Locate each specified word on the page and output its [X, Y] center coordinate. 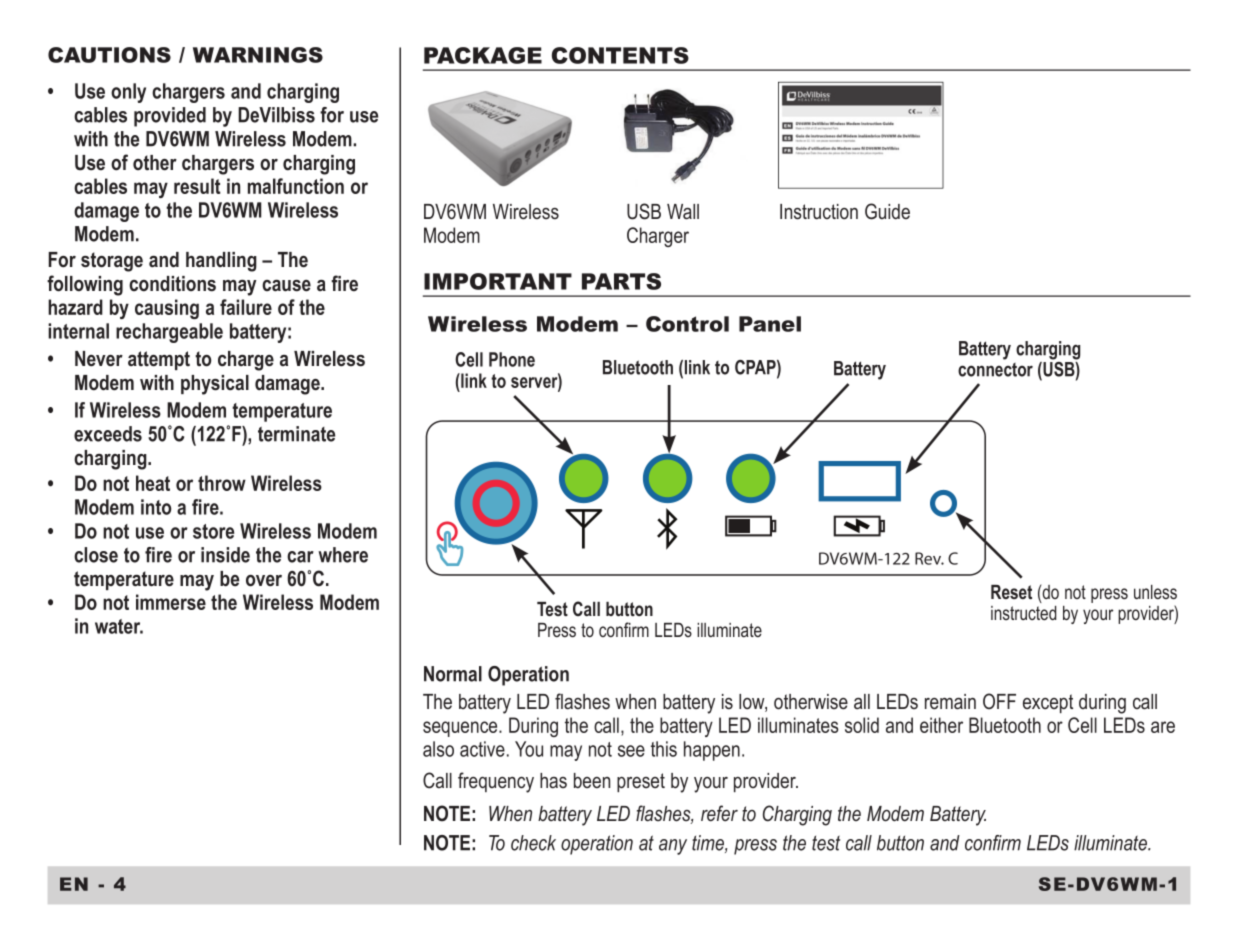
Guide [887, 211]
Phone [512, 359]
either [941, 725]
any [673, 847]
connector [995, 370]
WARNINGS [258, 55]
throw [222, 483]
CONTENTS [620, 55]
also [438, 749]
